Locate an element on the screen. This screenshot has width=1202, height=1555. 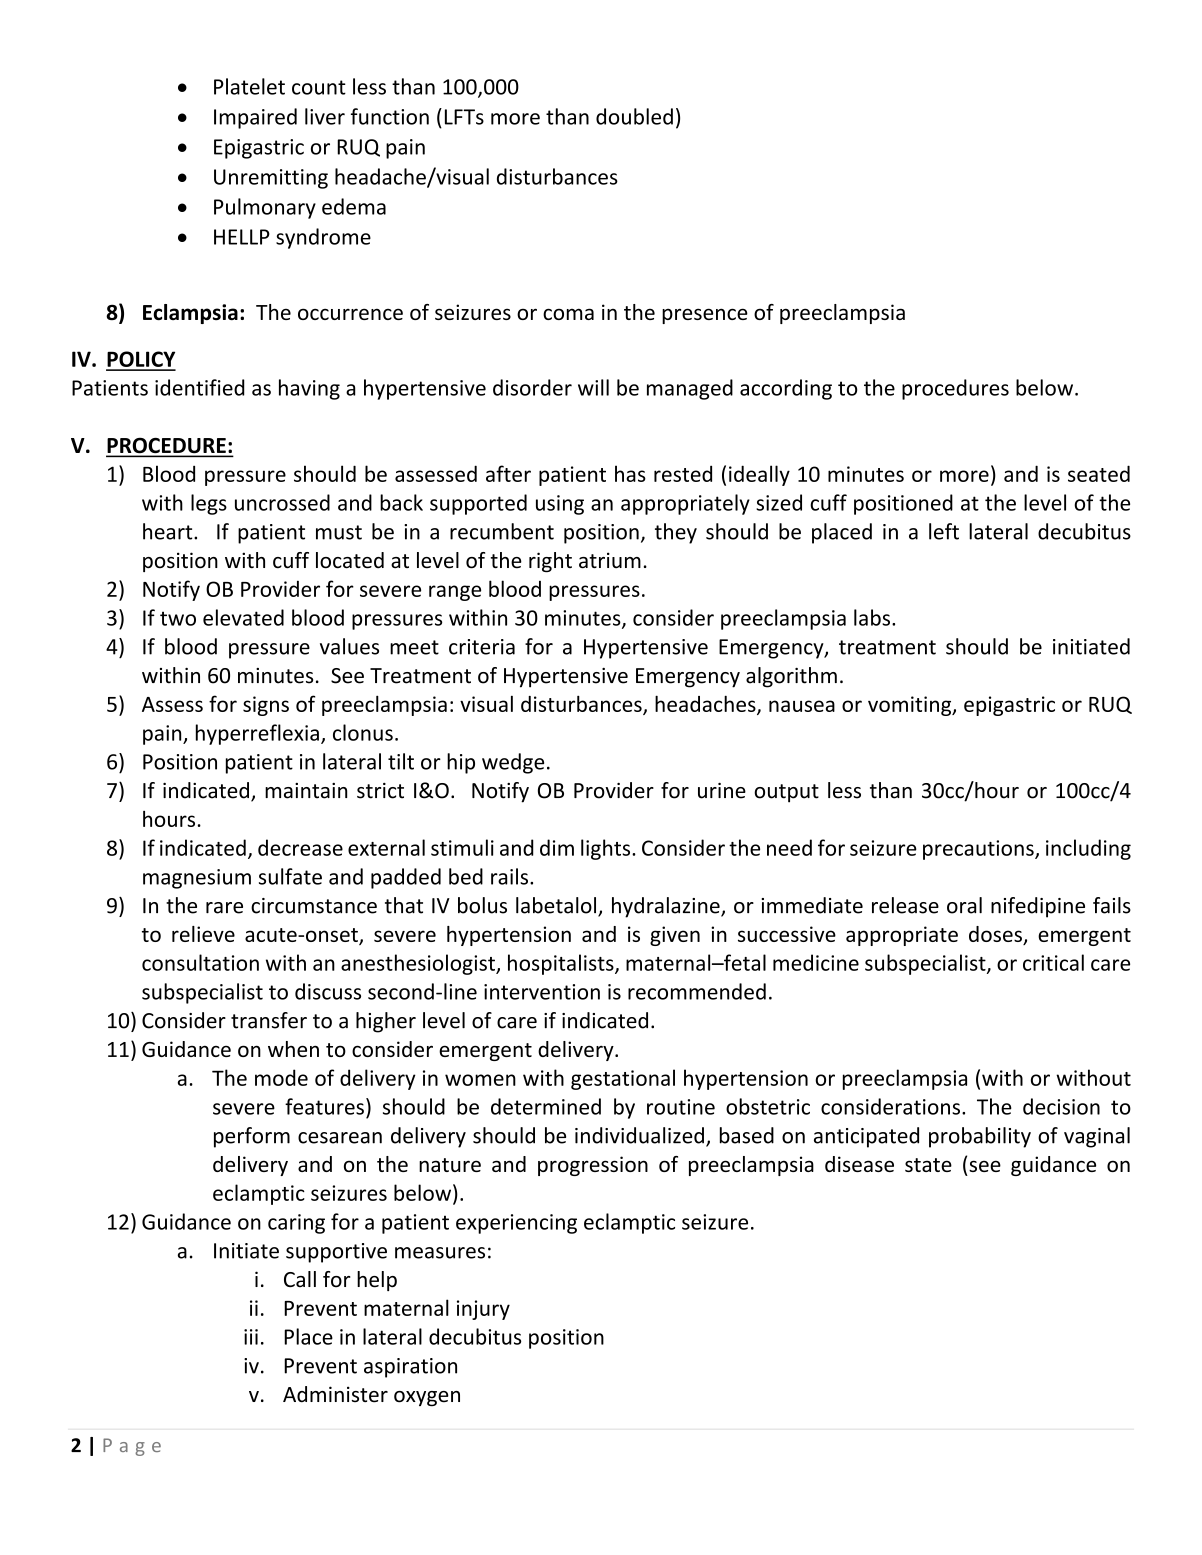
Impaired is located at coordinates (255, 118).
